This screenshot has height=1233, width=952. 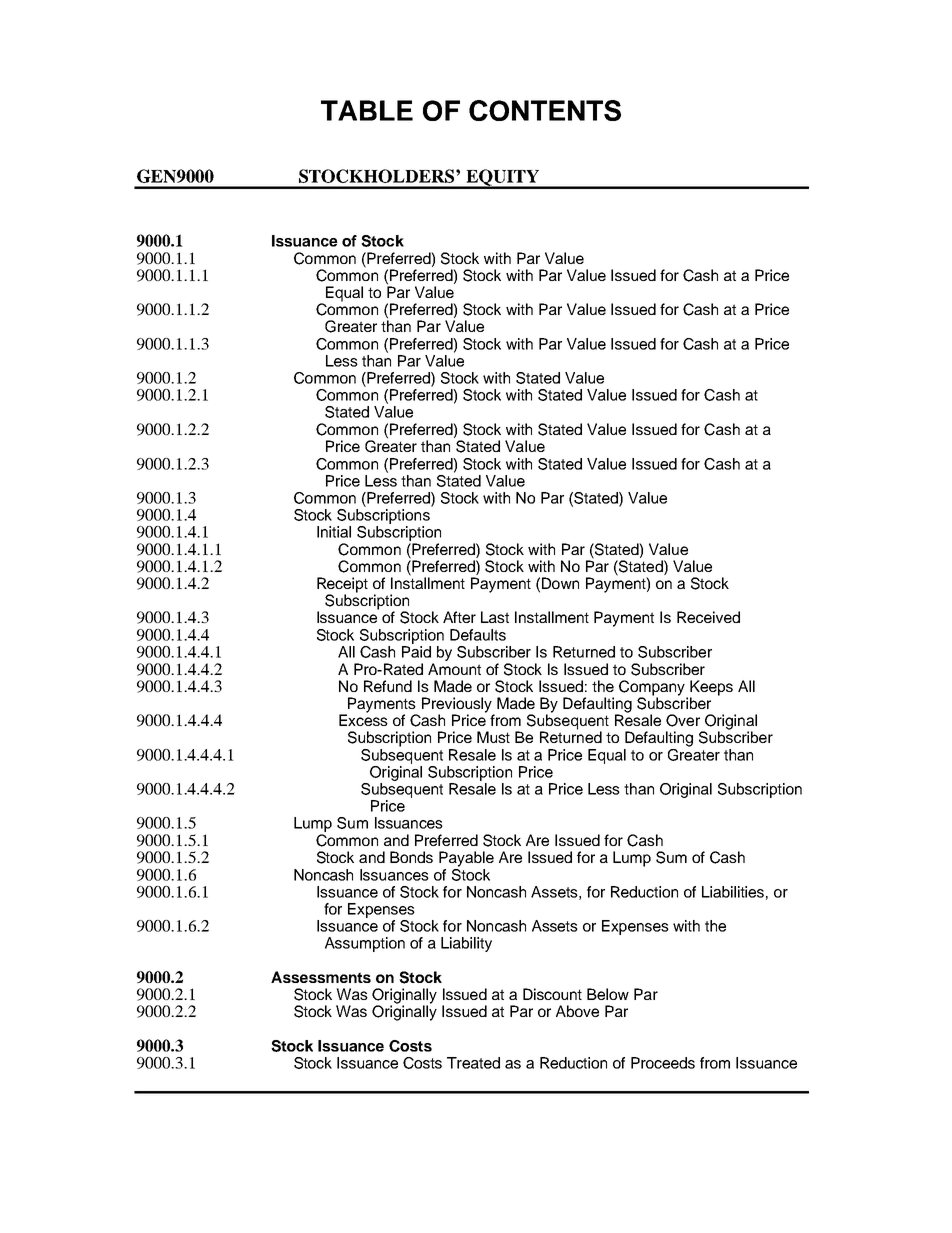 What do you see at coordinates (545, 110) in the screenshot?
I see `CONTENTS` at bounding box center [545, 110].
